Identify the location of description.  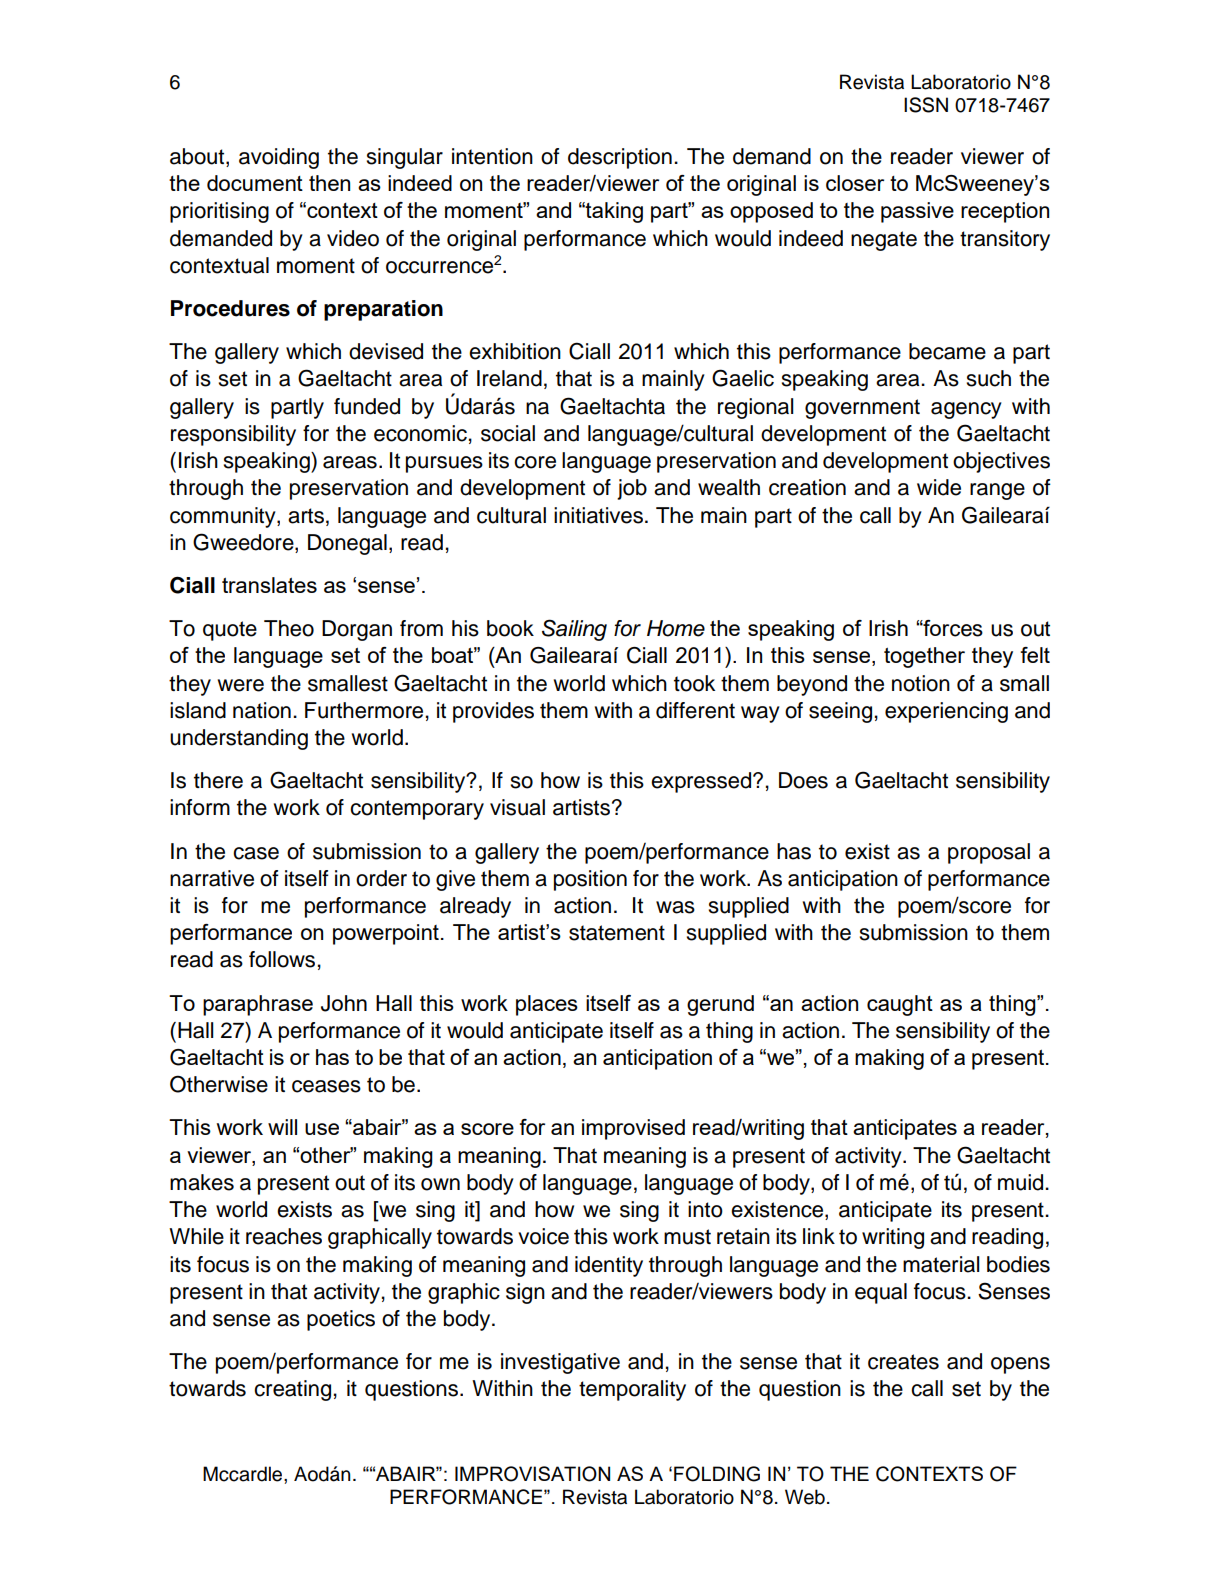
(620, 158).
